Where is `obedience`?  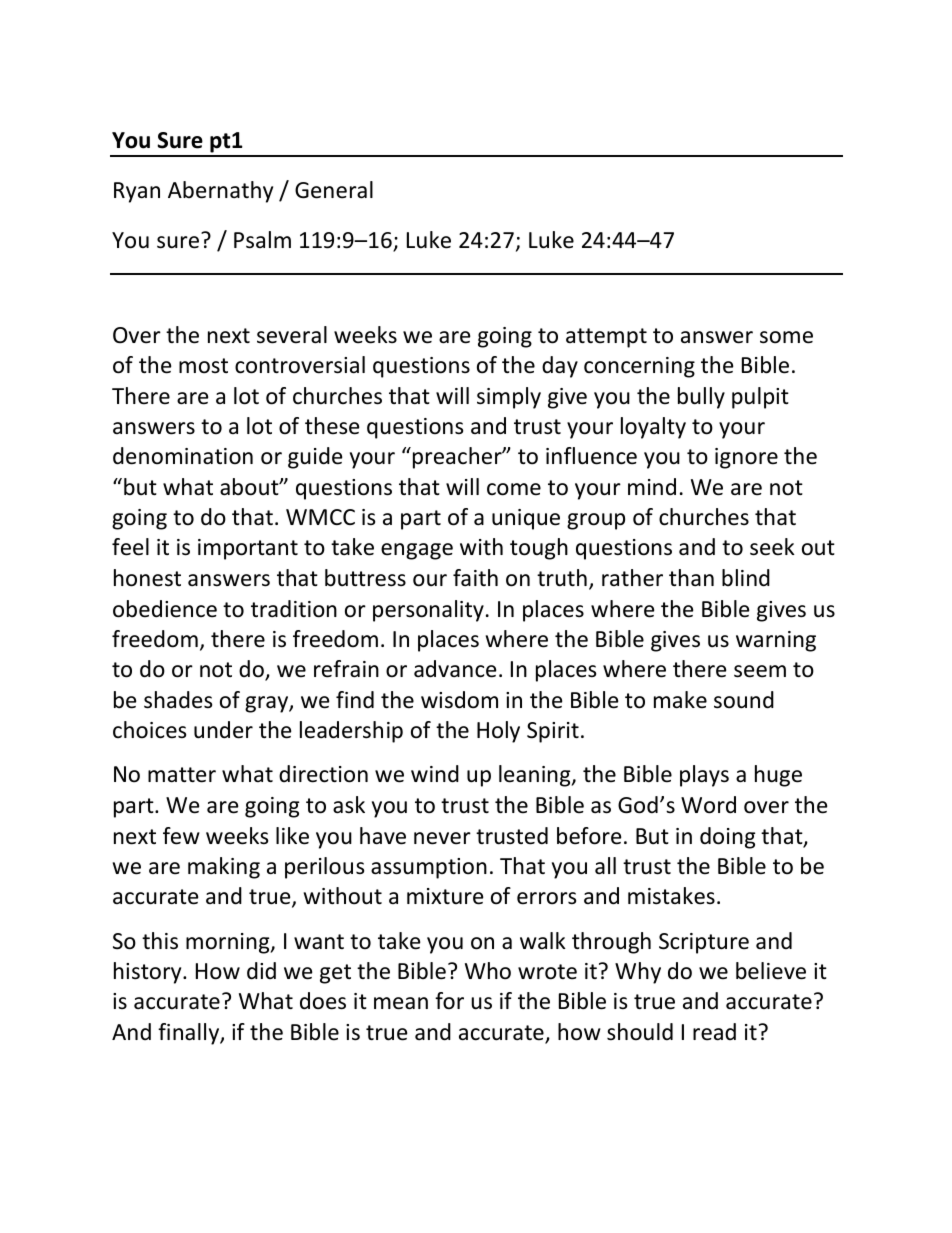
obedience is located at coordinates (165, 609).
